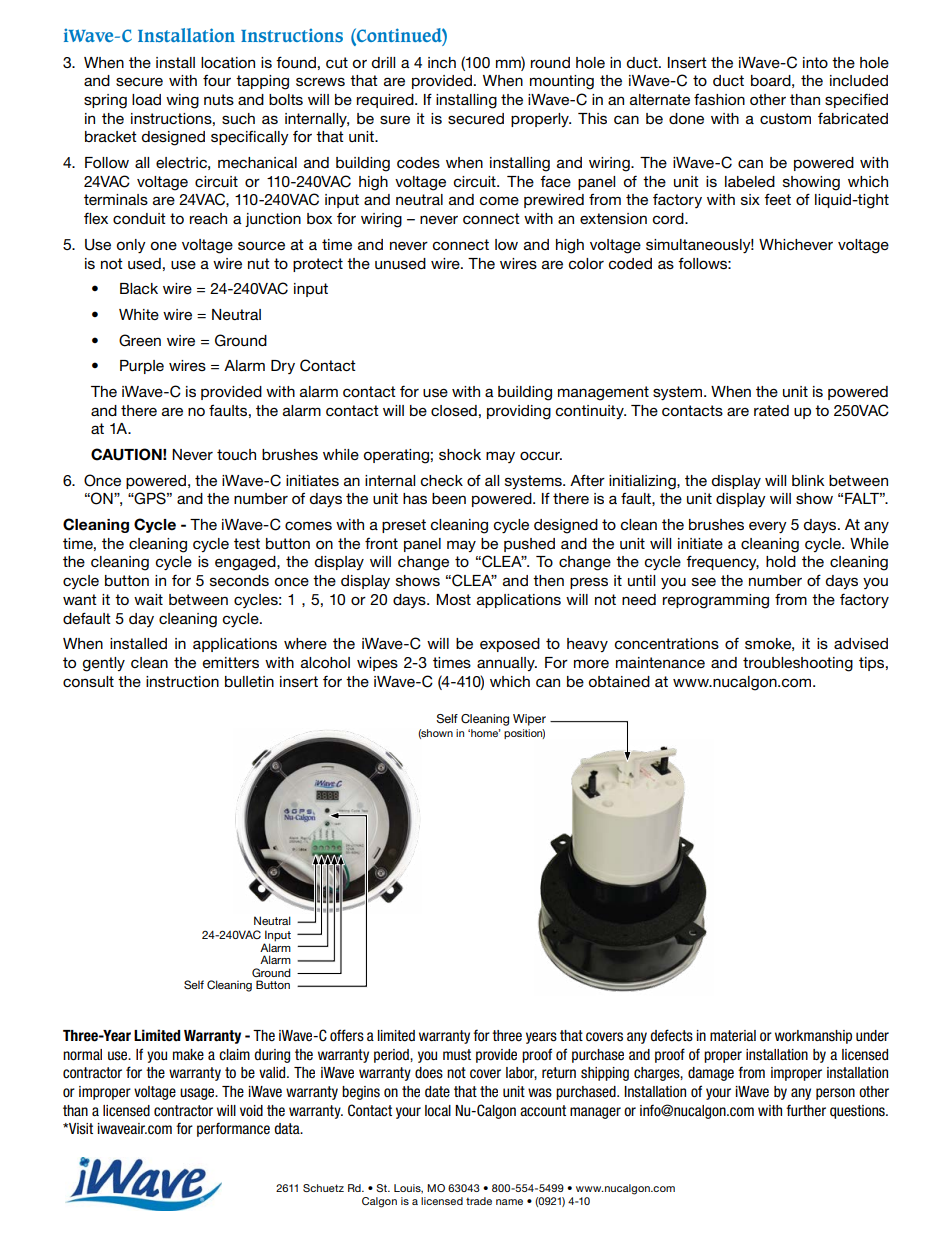 The width and height of the document is (952, 1233). Describe the element at coordinates (146, 99) in the document. I see `load` at that location.
